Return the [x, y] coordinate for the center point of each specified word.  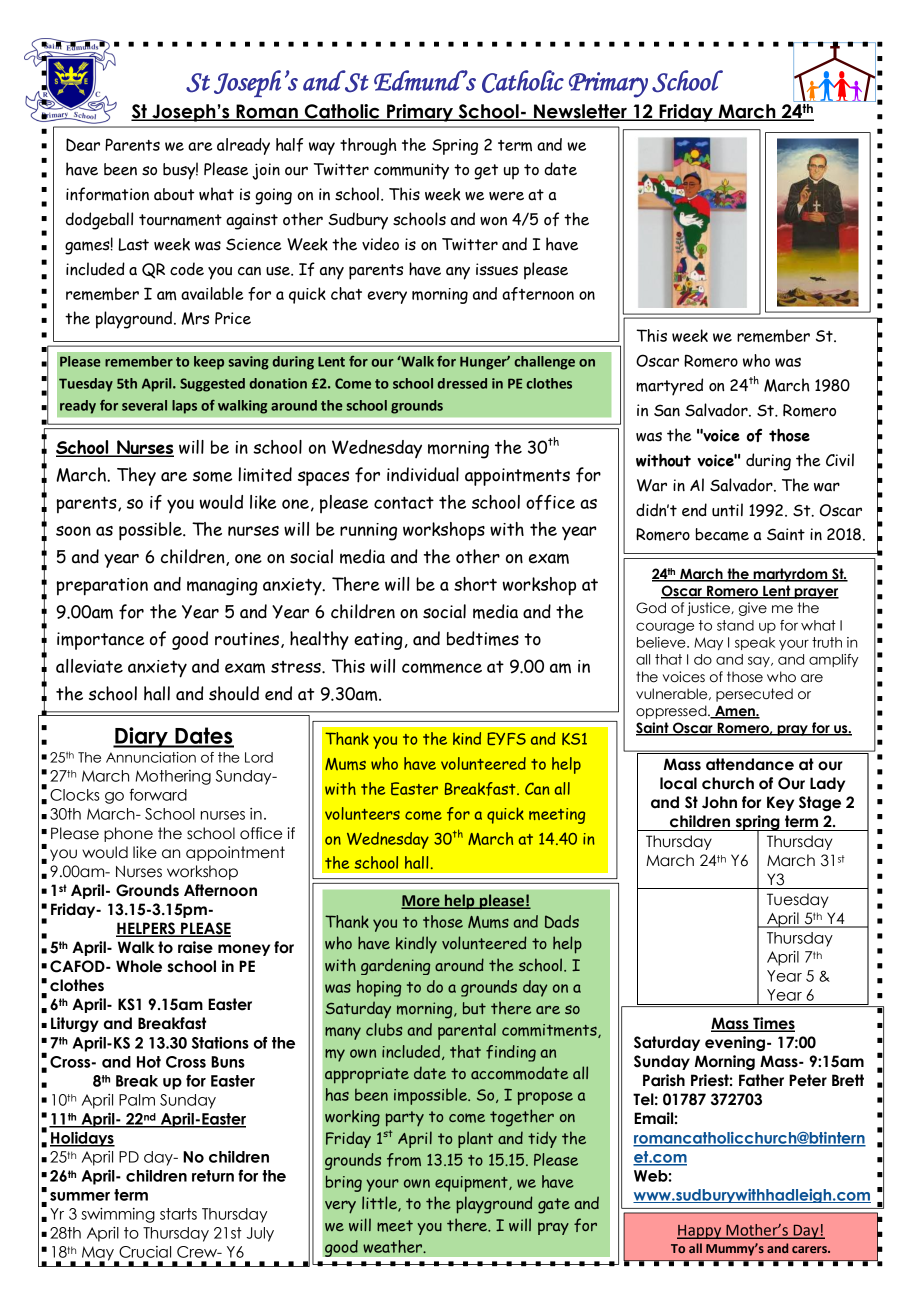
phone [128, 834]
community [411, 171]
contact [404, 502]
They [136, 476]
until [727, 510]
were [506, 196]
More [421, 902]
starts [178, 1214]
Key [780, 803]
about [174, 194]
